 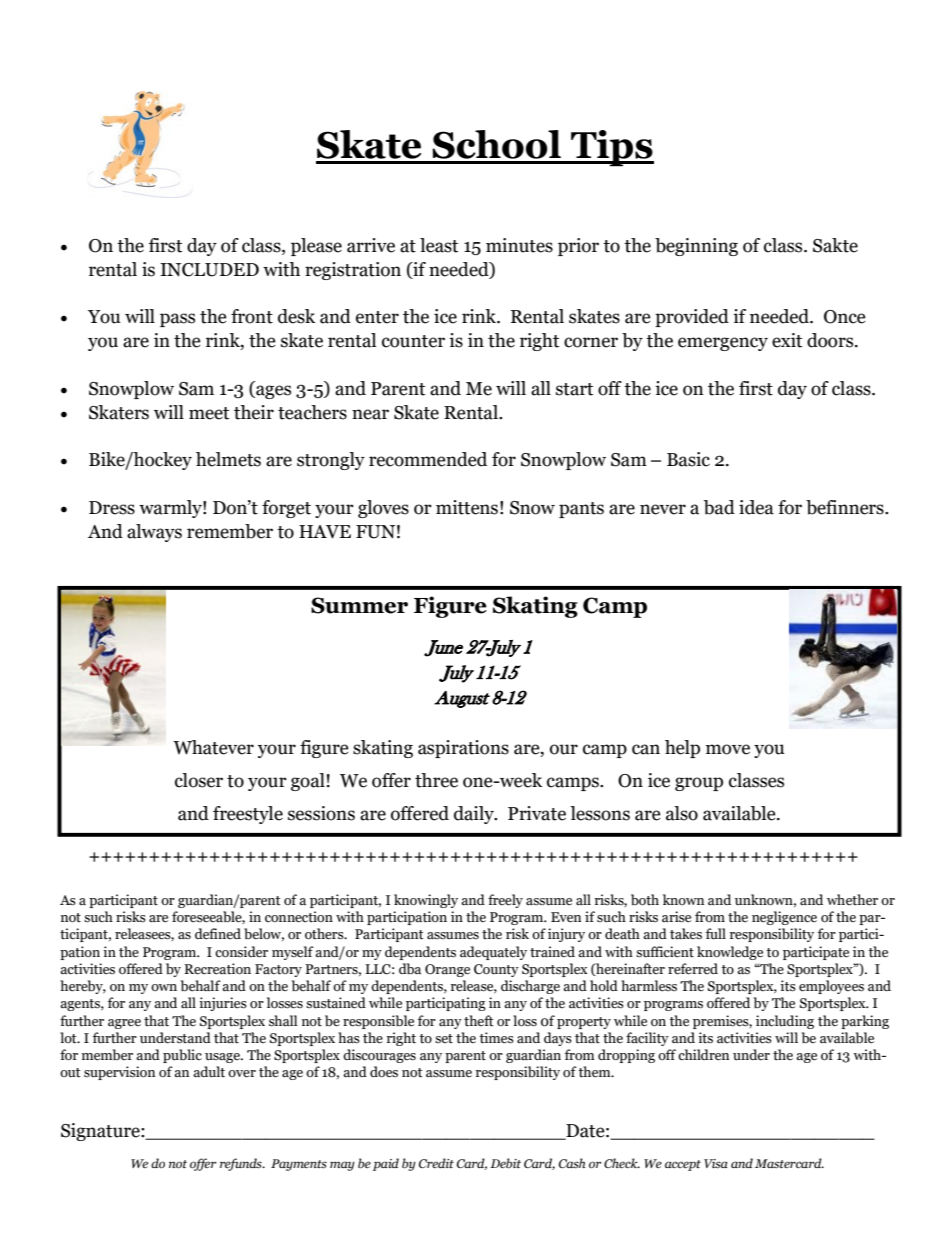 I want to click on least, so click(x=439, y=245).
